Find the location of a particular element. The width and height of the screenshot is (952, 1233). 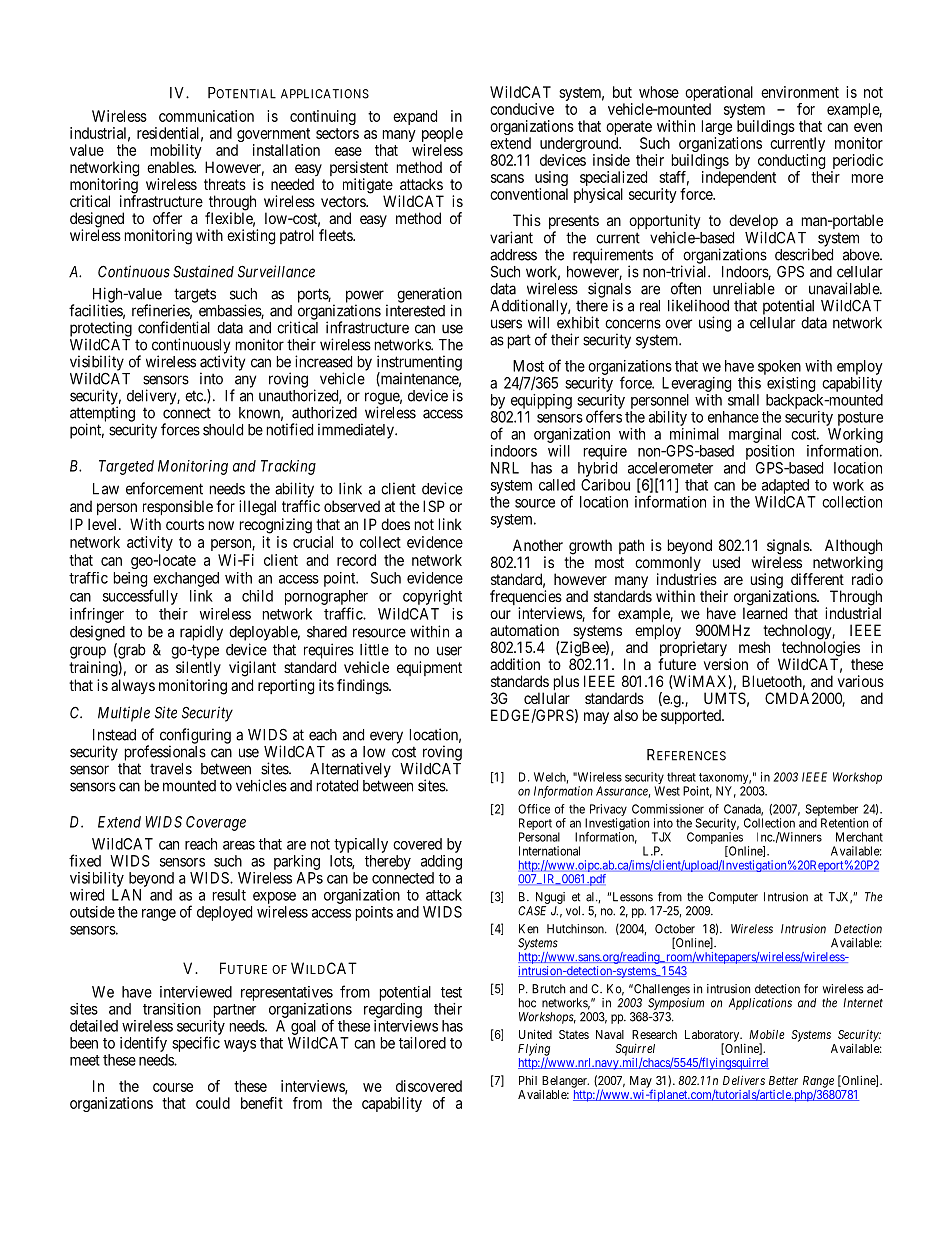

exchanged is located at coordinates (186, 579).
